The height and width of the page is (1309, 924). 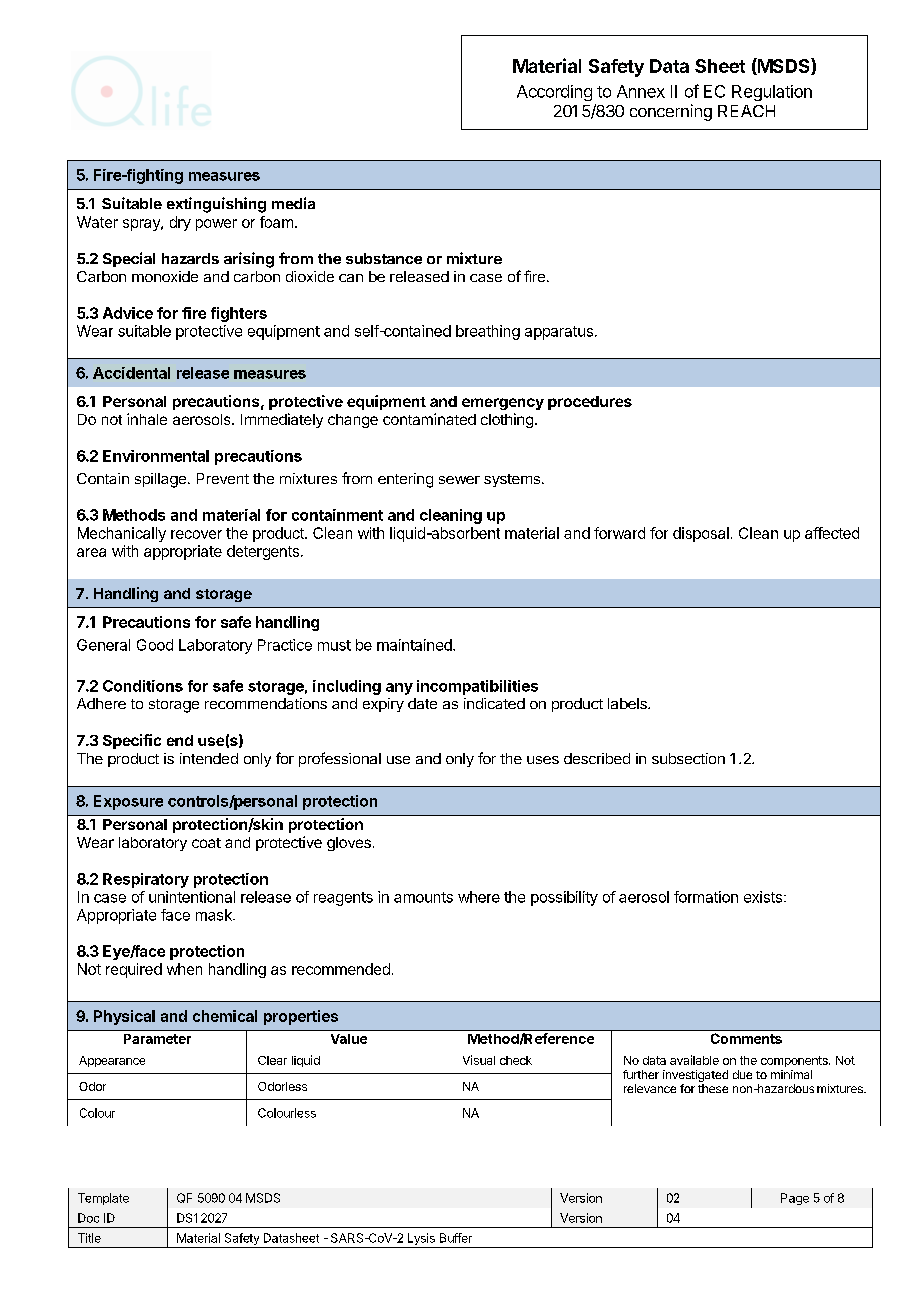 What do you see at coordinates (209, 758) in the page?
I see `intended` at bounding box center [209, 758].
